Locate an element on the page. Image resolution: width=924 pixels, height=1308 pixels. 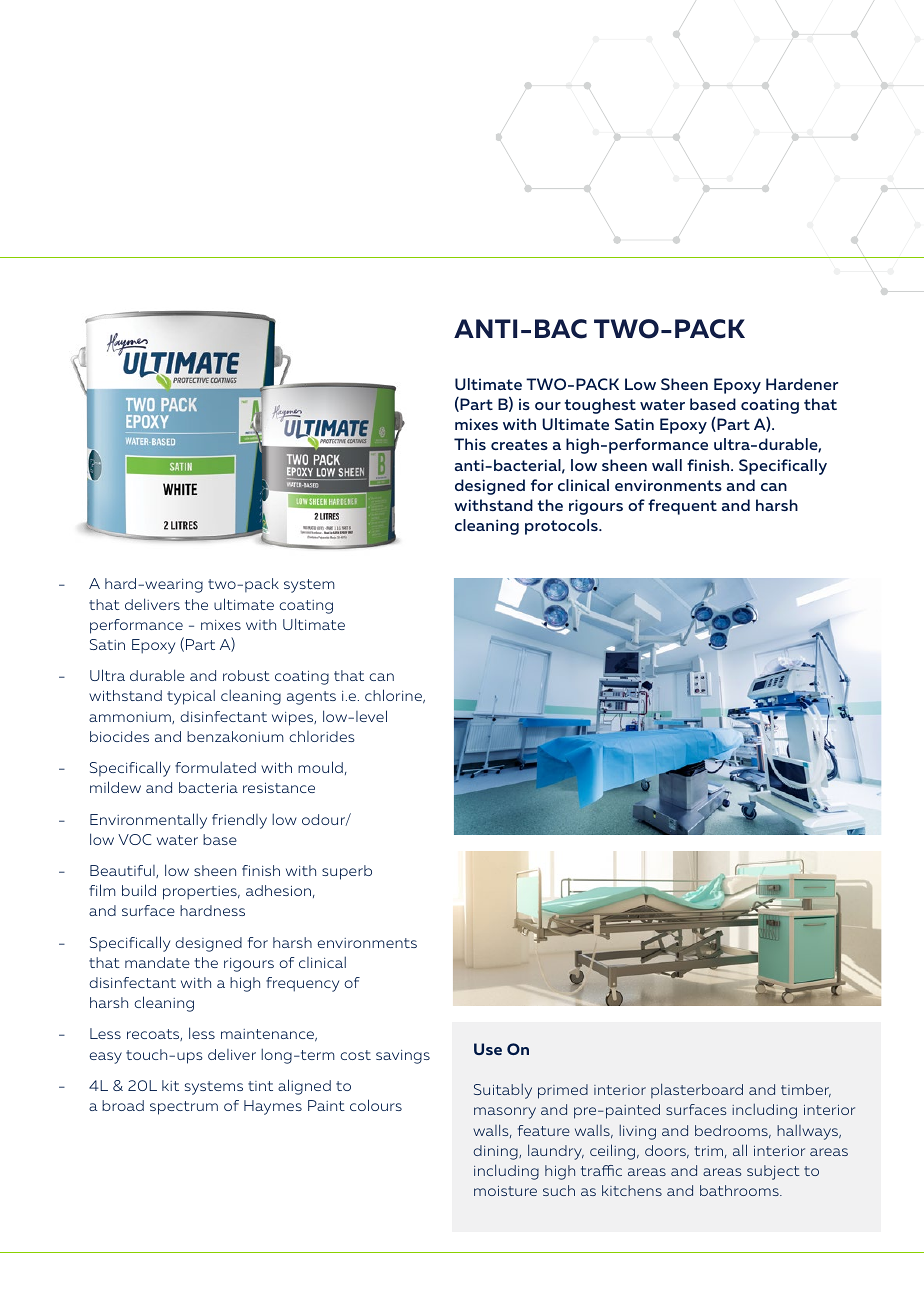
trim is located at coordinates (708, 1151).
